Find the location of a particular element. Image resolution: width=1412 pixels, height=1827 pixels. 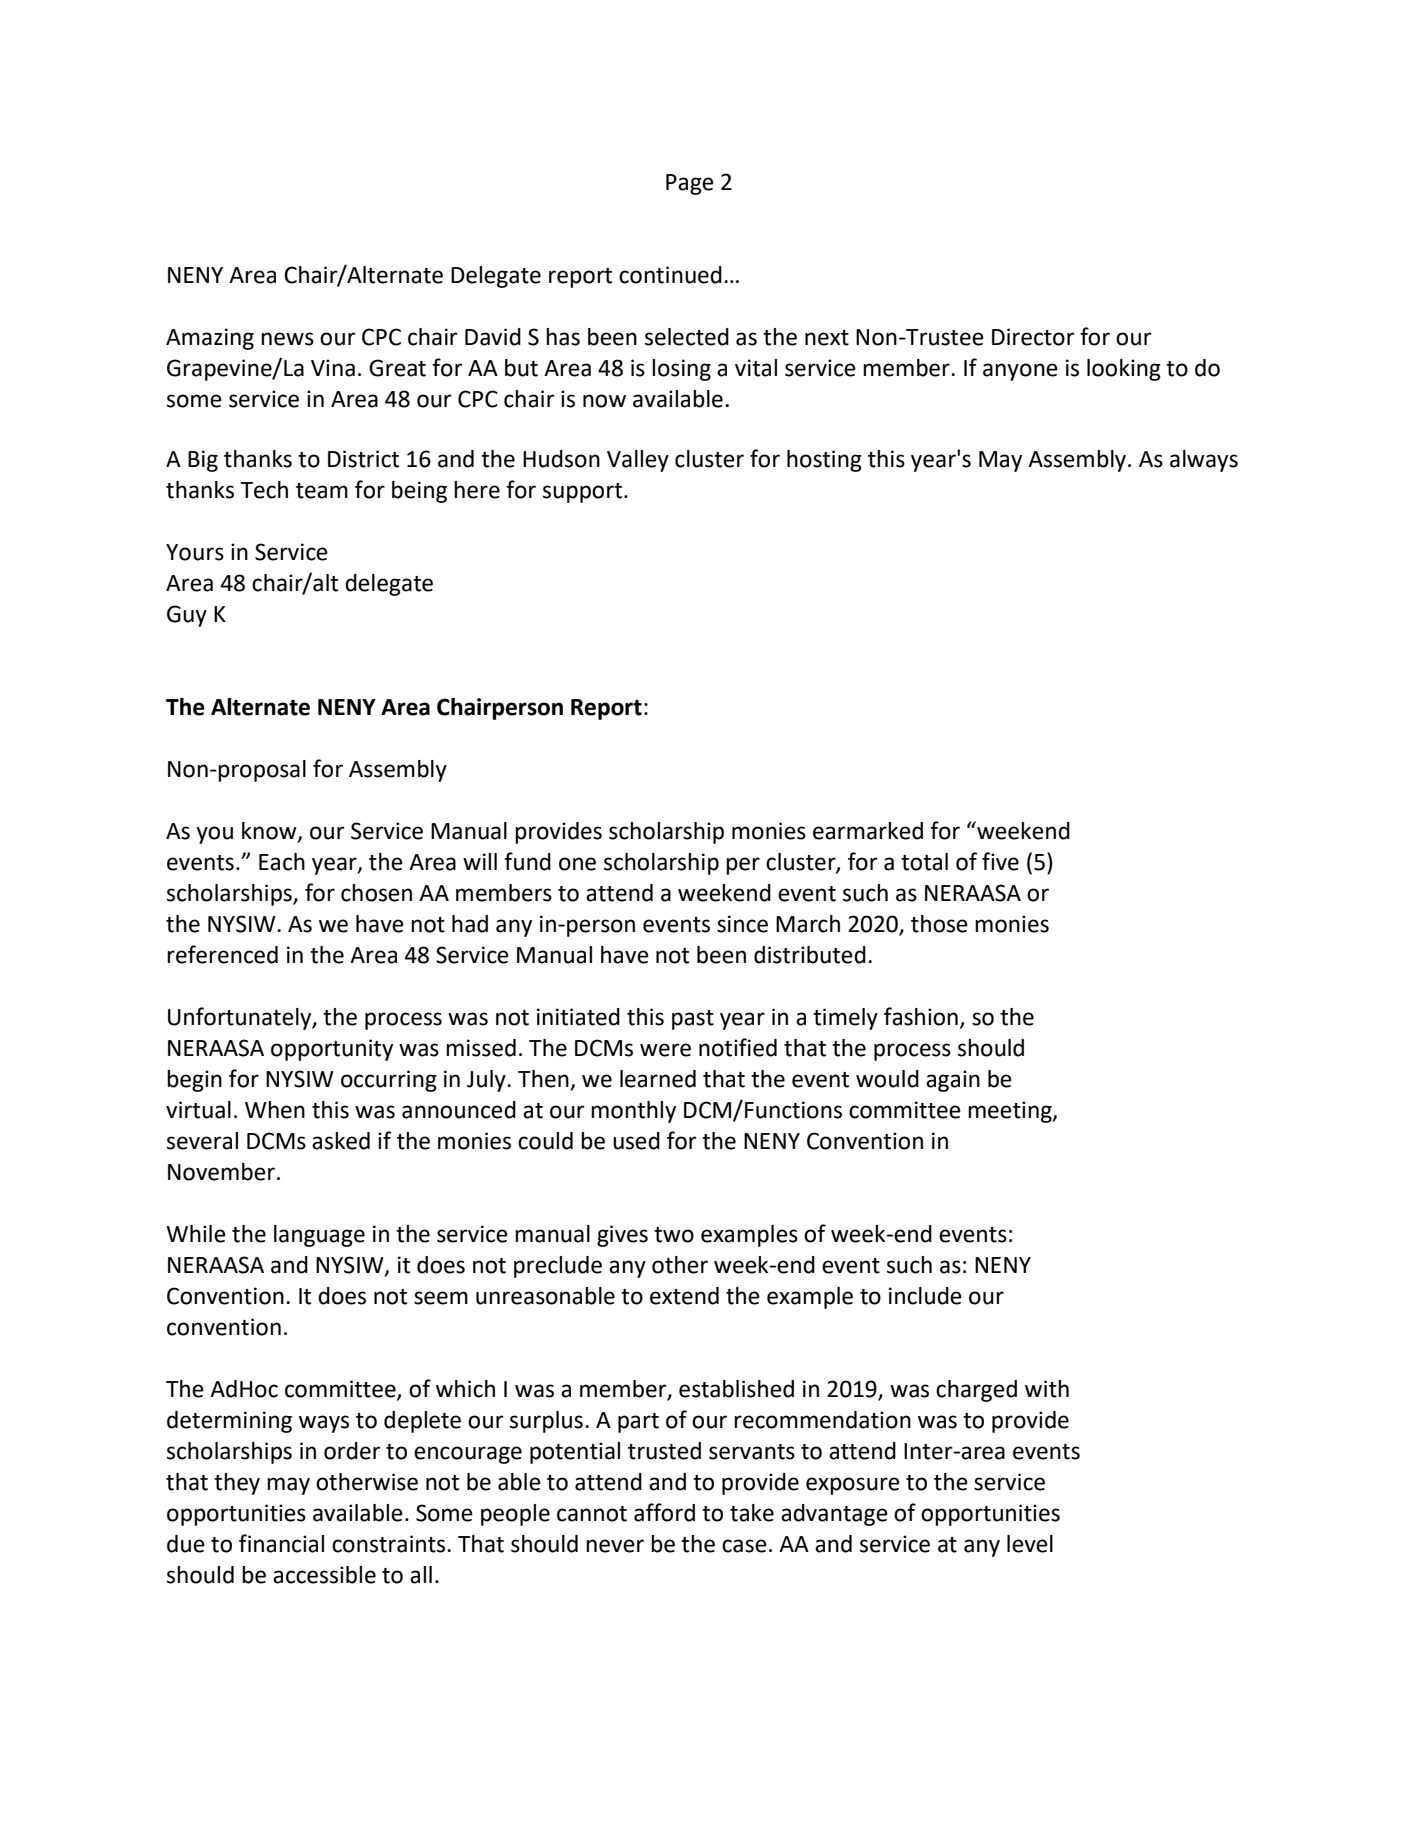

learned is located at coordinates (658, 1079).
